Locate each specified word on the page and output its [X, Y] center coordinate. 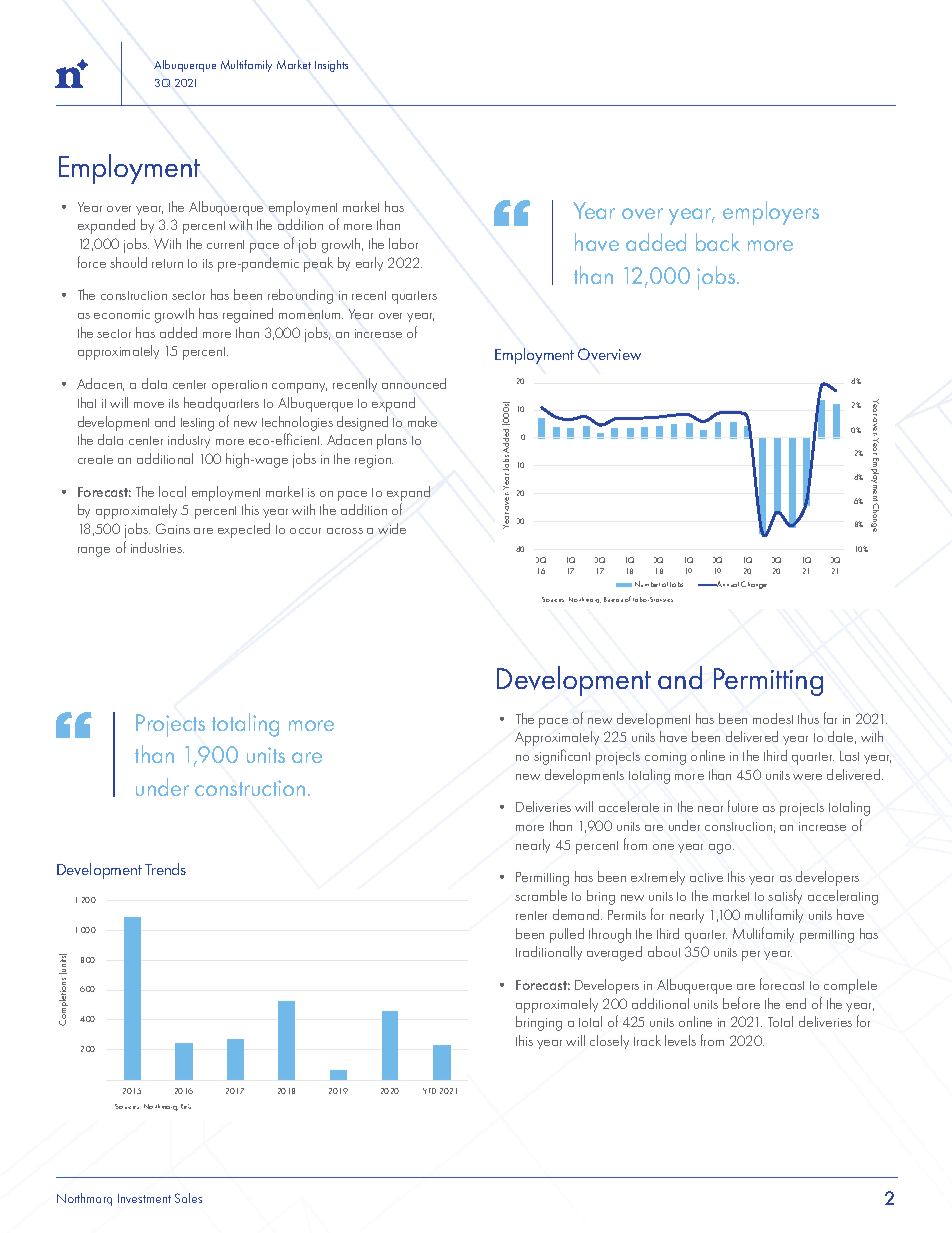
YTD [429, 1091]
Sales [188, 1198]
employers [771, 213]
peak [318, 264]
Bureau [613, 599]
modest [773, 718]
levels [680, 1040]
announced [414, 383]
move [149, 405]
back [718, 242]
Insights [331, 66]
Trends [165, 869]
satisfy [785, 896]
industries [157, 547]
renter [531, 915]
